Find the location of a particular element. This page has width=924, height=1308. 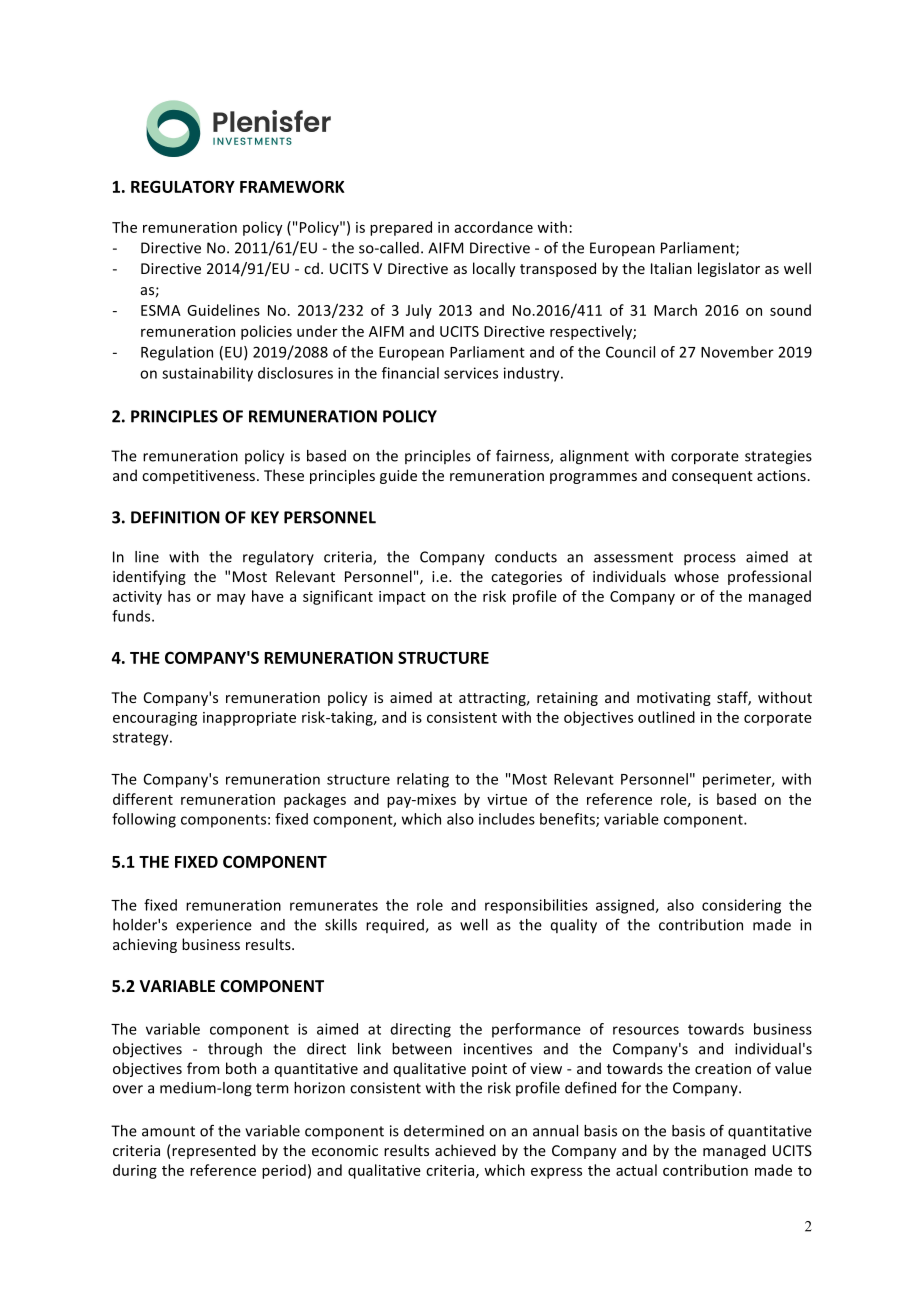

FRAMEWORK is located at coordinates (292, 186).
